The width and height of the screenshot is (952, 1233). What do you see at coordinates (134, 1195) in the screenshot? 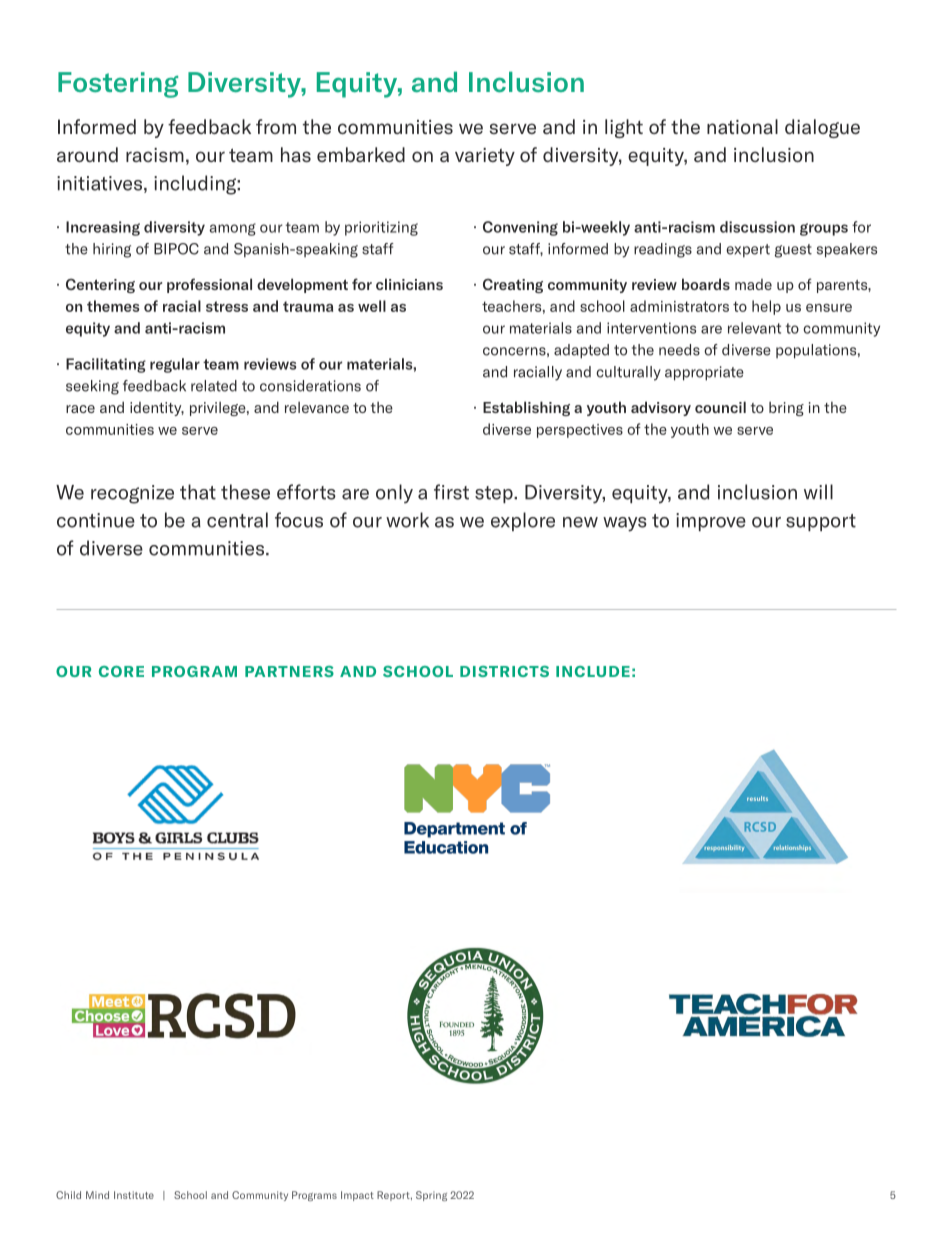
I see `Institute` at bounding box center [134, 1195].
